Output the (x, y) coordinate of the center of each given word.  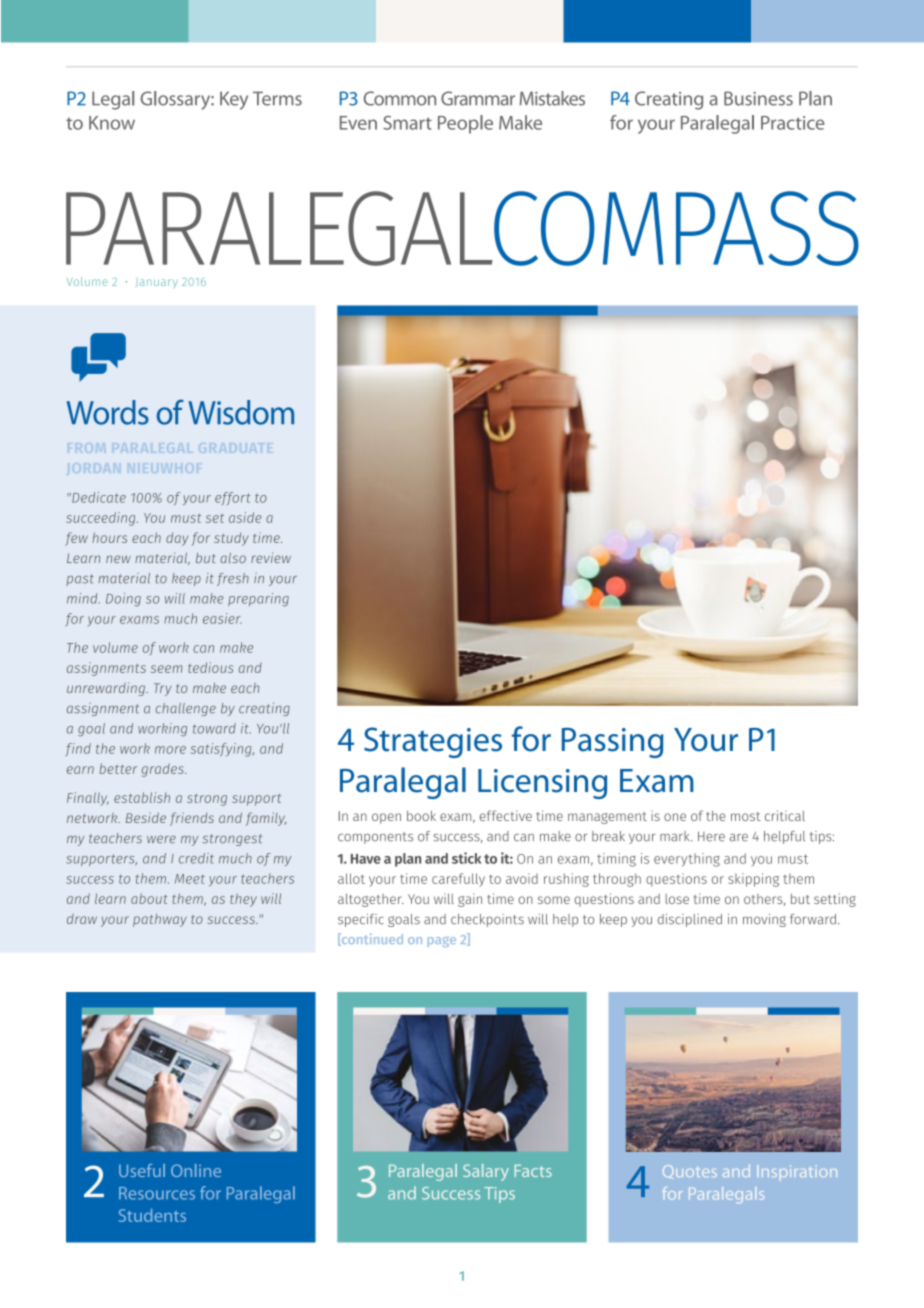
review (271, 557)
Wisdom (241, 412)
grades (164, 770)
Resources (157, 1193)
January (157, 283)
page (442, 941)
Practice (793, 123)
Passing (612, 743)
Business (758, 98)
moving (764, 920)
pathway (160, 920)
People (465, 124)
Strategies (433, 742)
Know (112, 123)
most (746, 816)
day (177, 539)
